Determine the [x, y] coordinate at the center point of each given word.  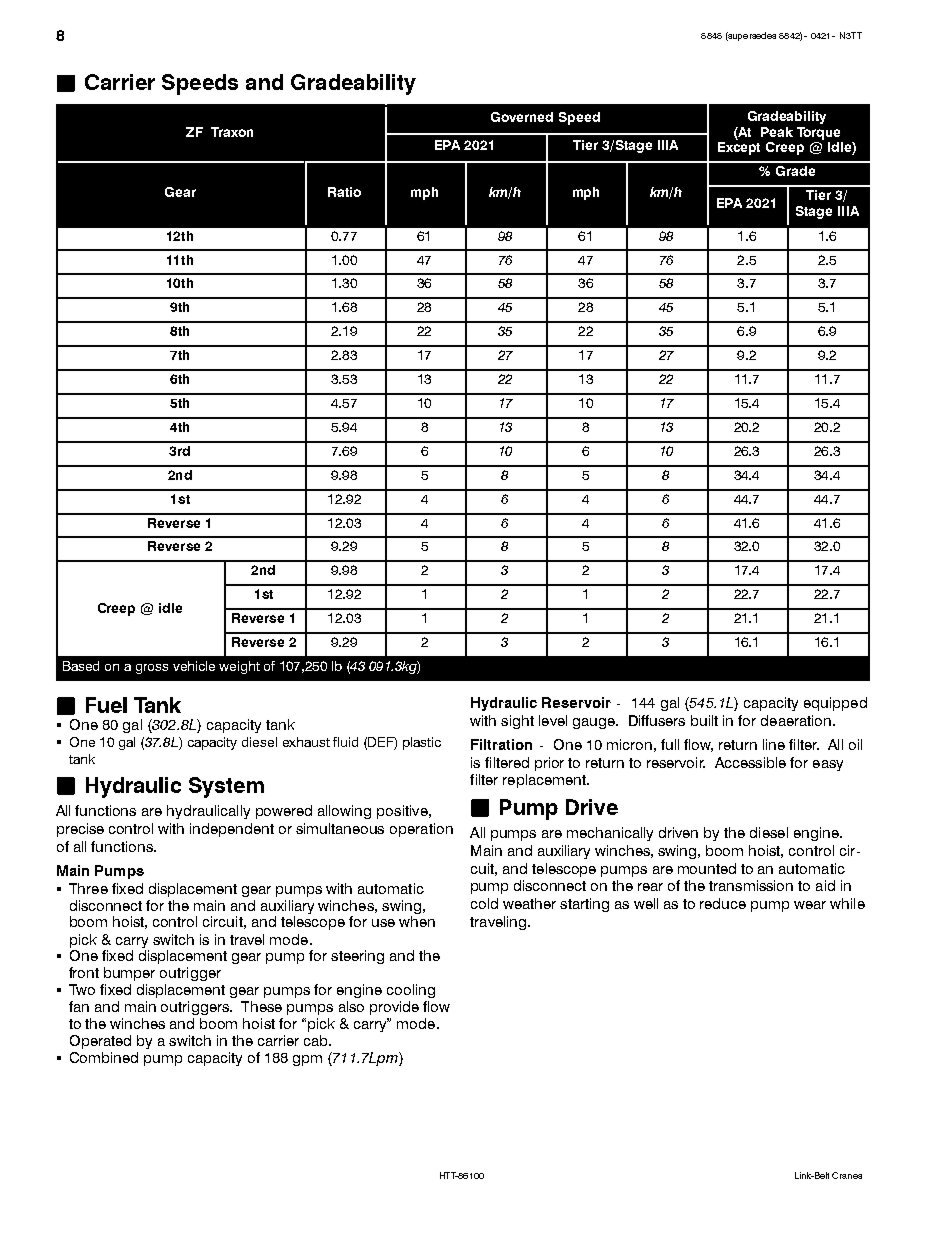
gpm [307, 1060]
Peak [777, 132]
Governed [522, 117]
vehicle [194, 666]
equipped [835, 704]
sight [517, 722]
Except [739, 148]
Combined [104, 1057]
